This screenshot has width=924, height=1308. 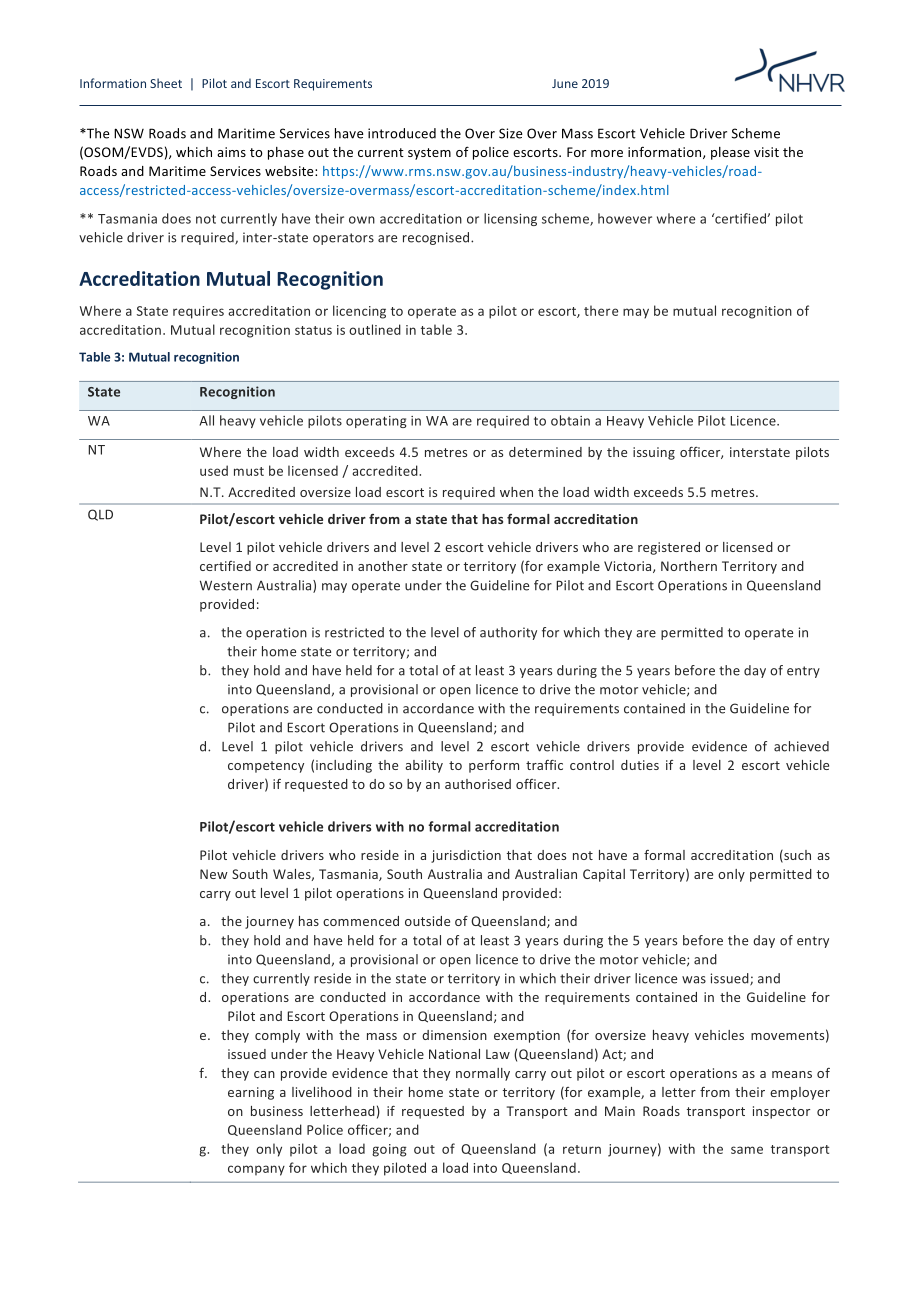 I want to click on please, so click(x=730, y=153).
